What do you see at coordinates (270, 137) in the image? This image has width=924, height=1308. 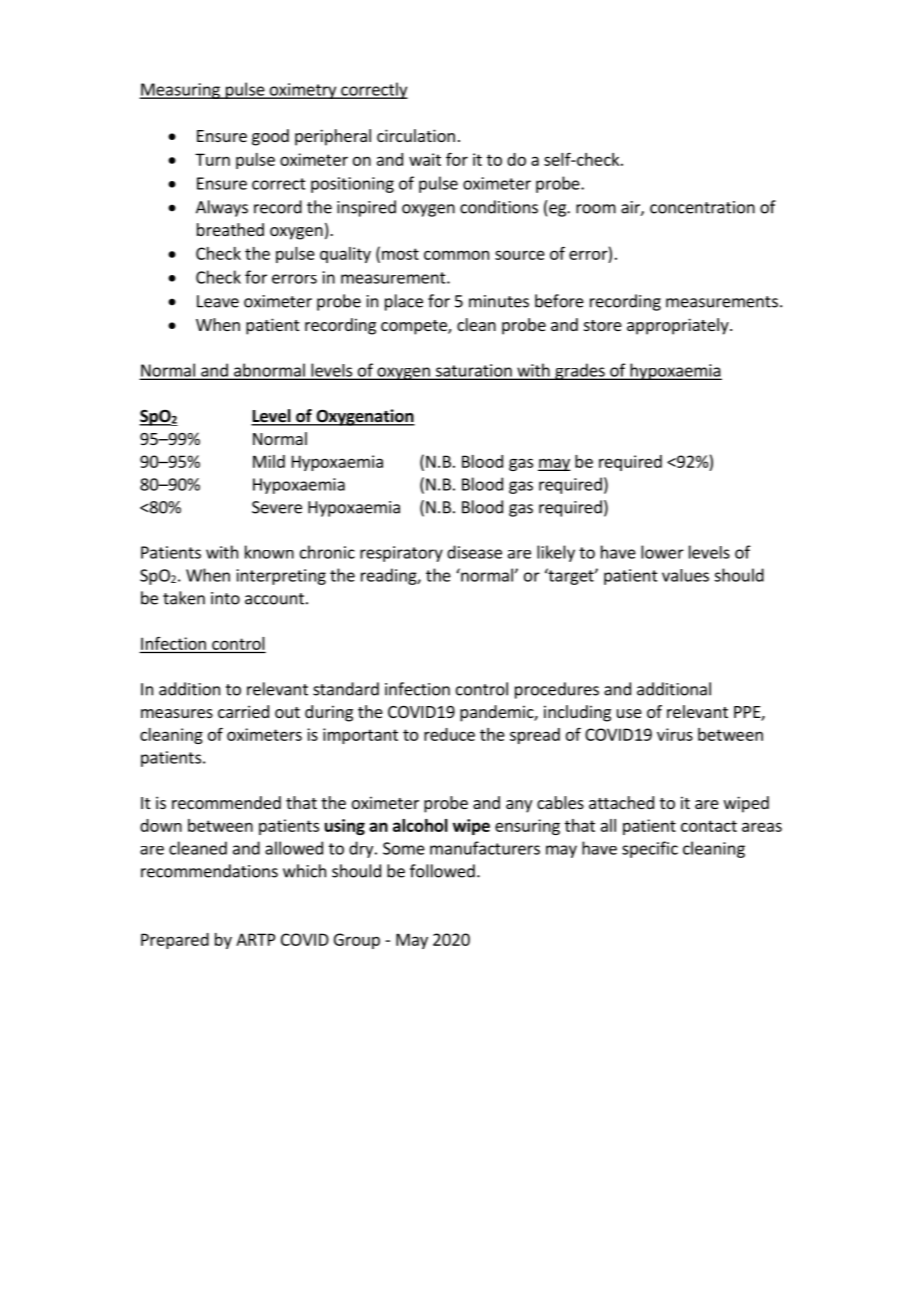 I see `good` at bounding box center [270, 137].
